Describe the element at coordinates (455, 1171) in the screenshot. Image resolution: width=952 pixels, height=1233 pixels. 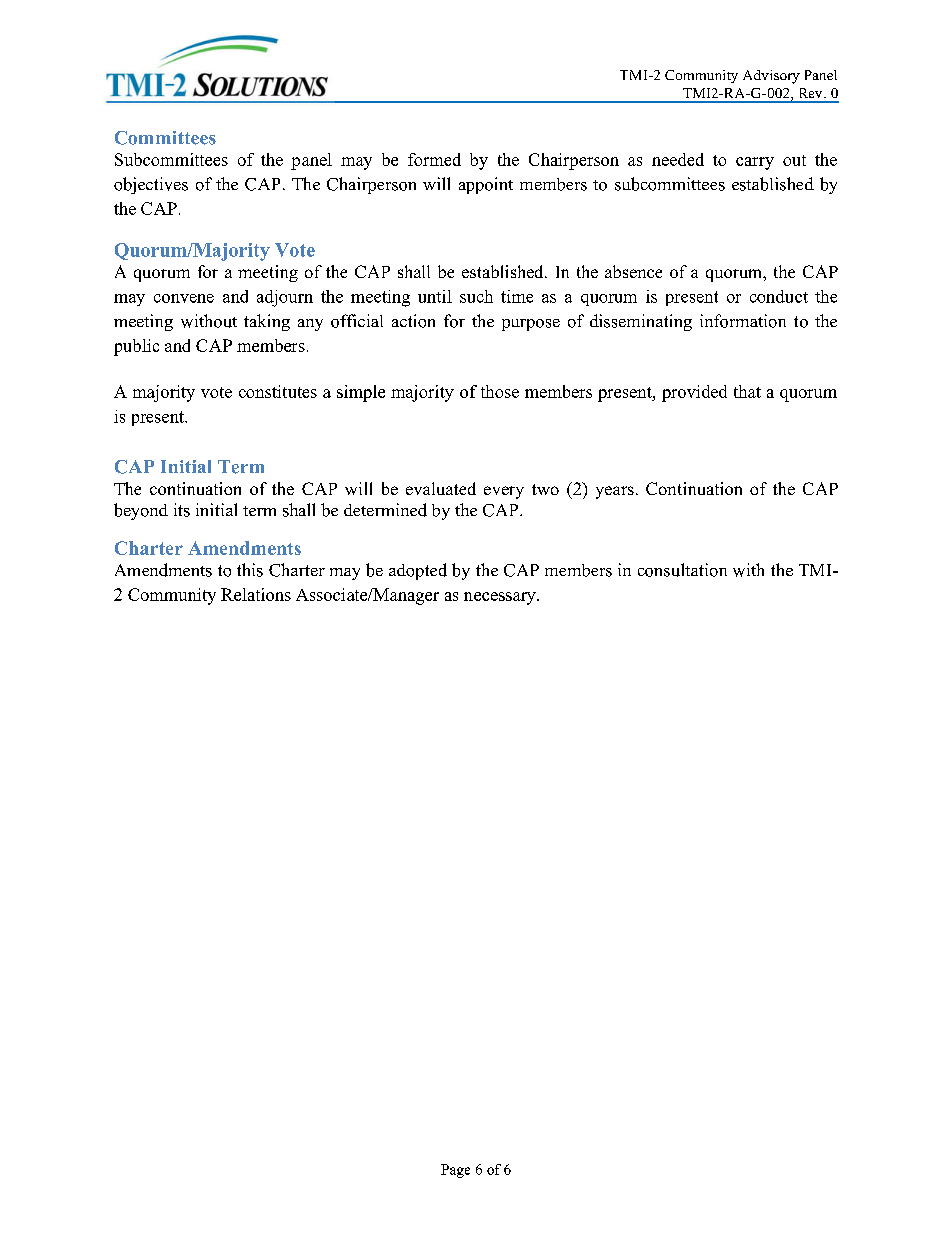
I see `Page` at that location.
